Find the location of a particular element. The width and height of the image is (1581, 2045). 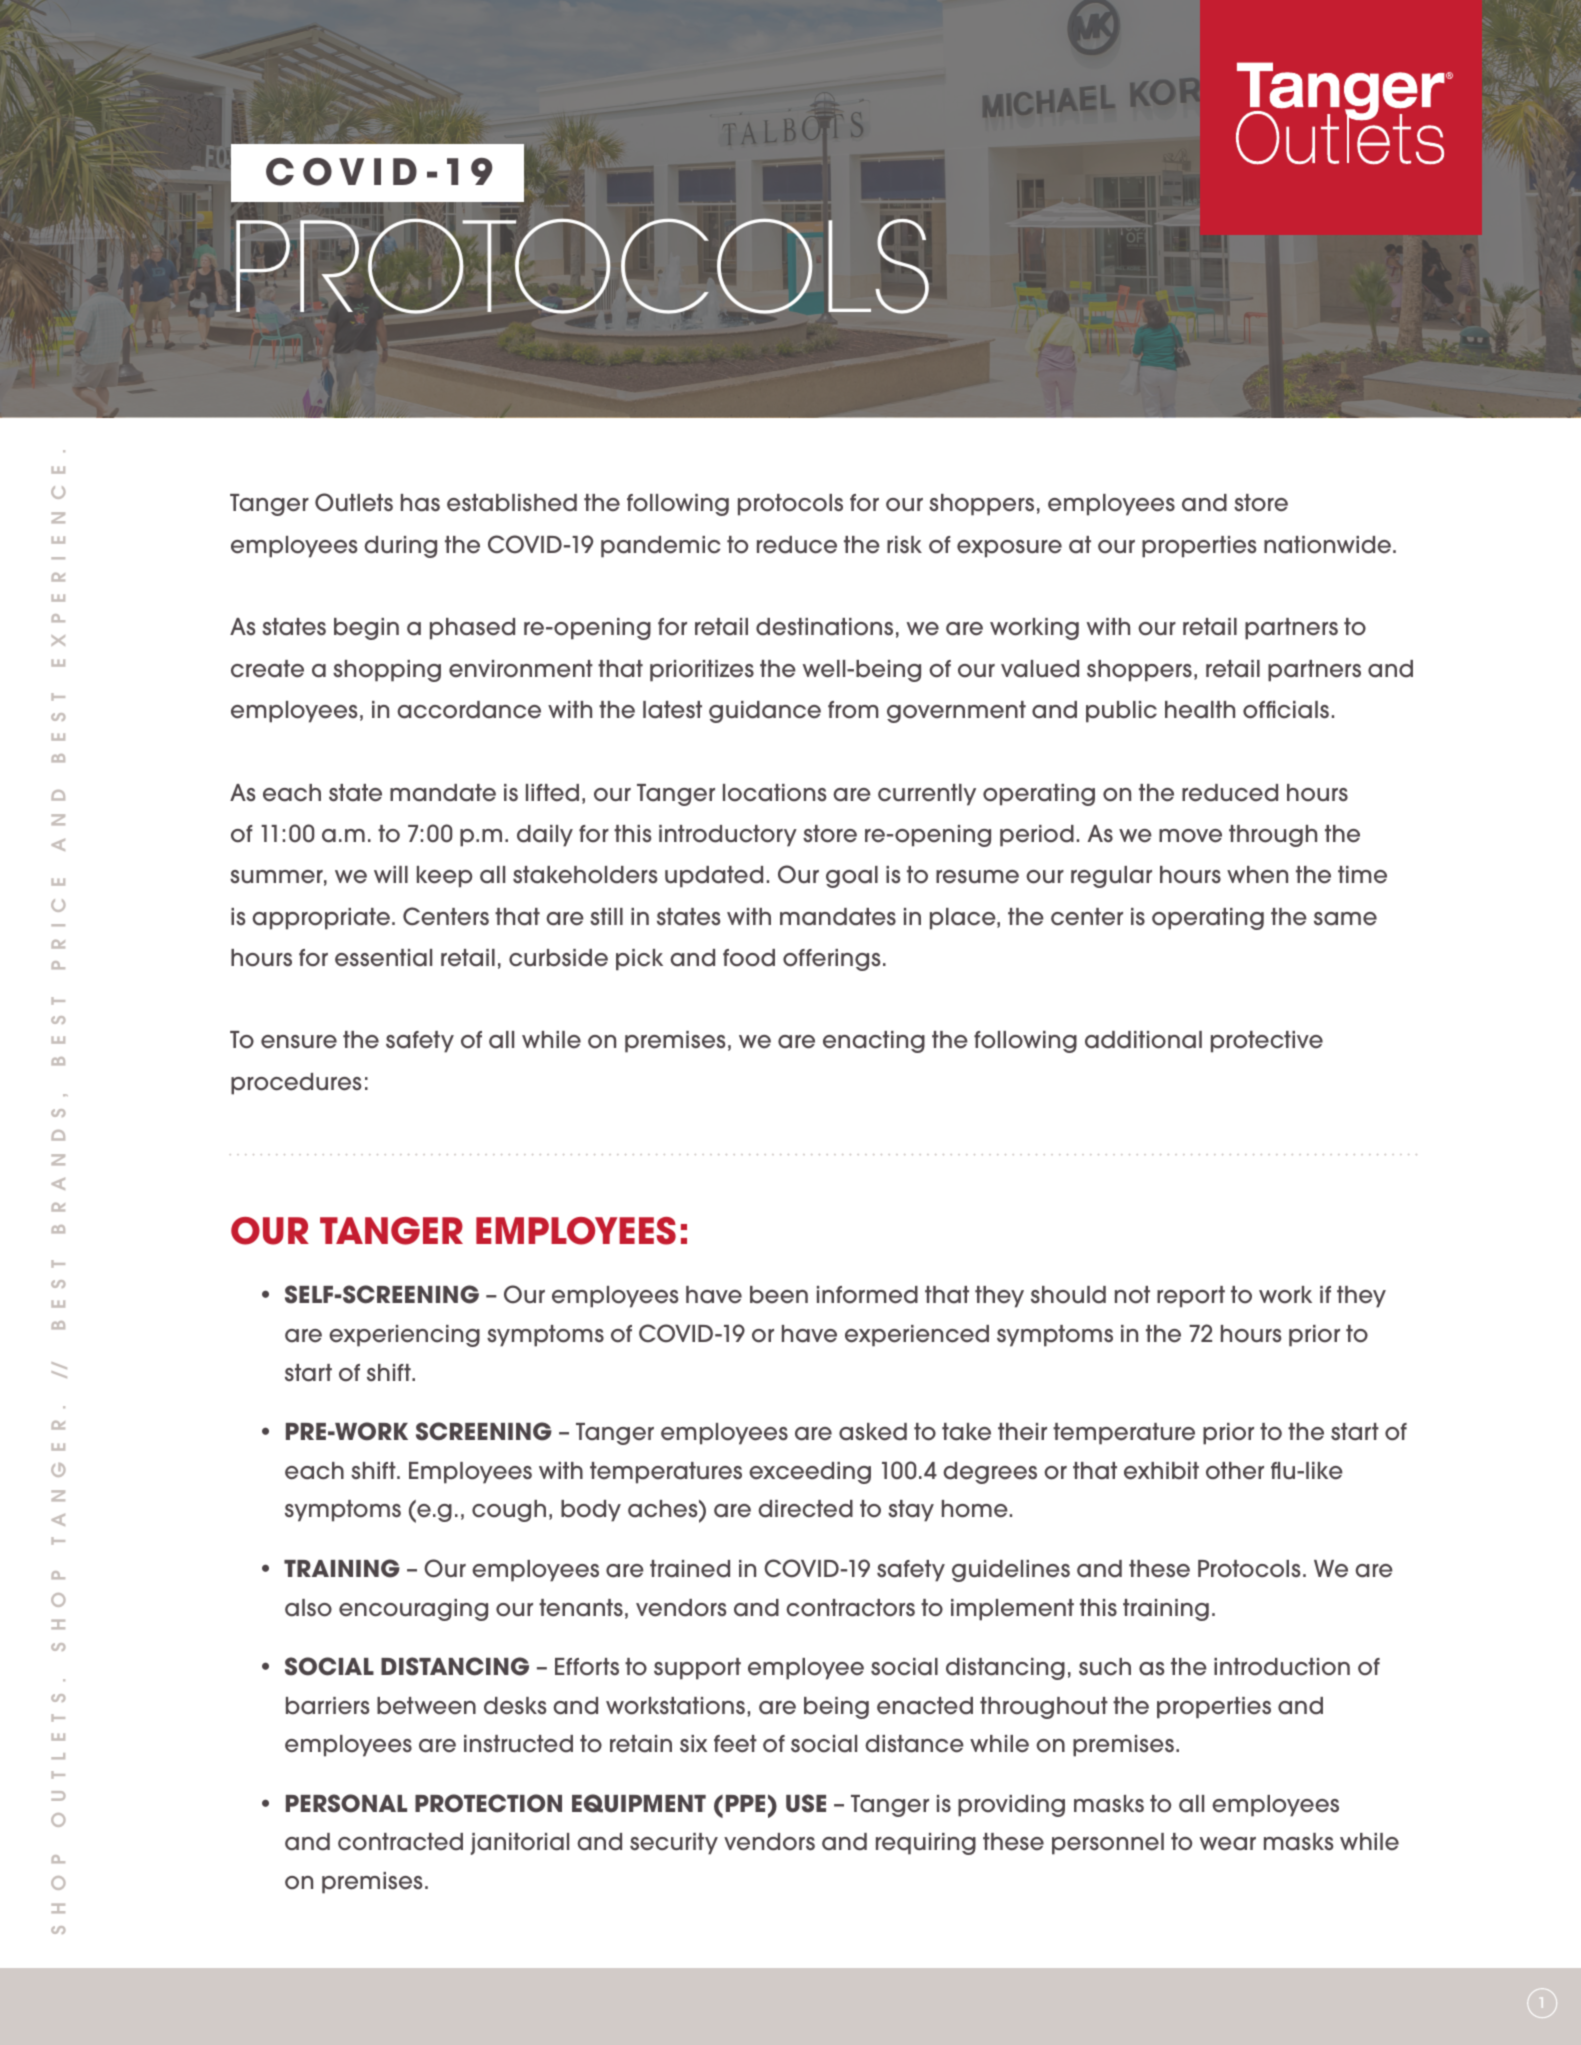

procedures is located at coordinates (296, 1084).
